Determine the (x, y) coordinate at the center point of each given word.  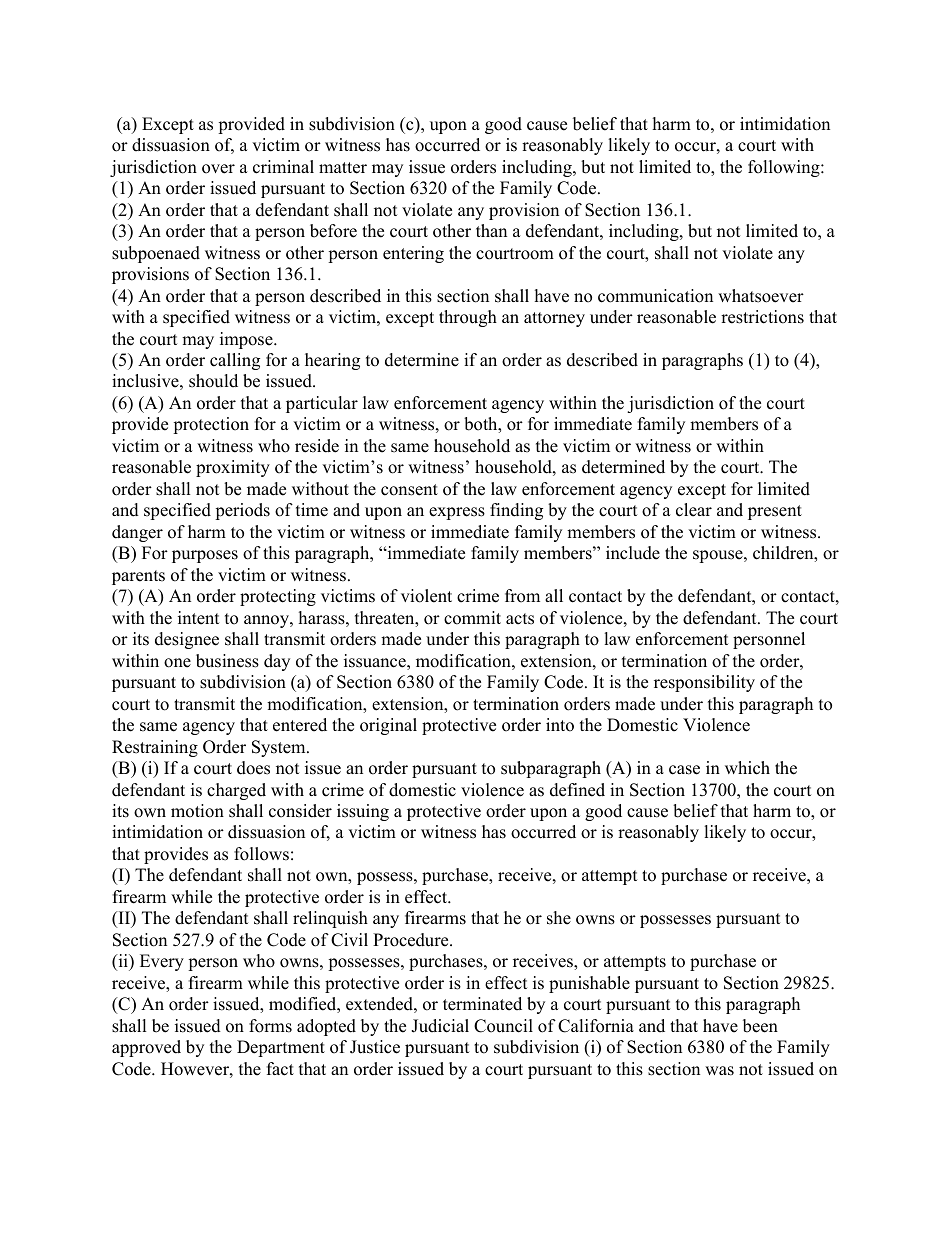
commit (472, 618)
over (218, 169)
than (491, 230)
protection (211, 425)
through (468, 318)
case (684, 770)
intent (199, 618)
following (785, 168)
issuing (363, 812)
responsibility (704, 683)
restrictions (762, 317)
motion (197, 811)
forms (270, 1026)
